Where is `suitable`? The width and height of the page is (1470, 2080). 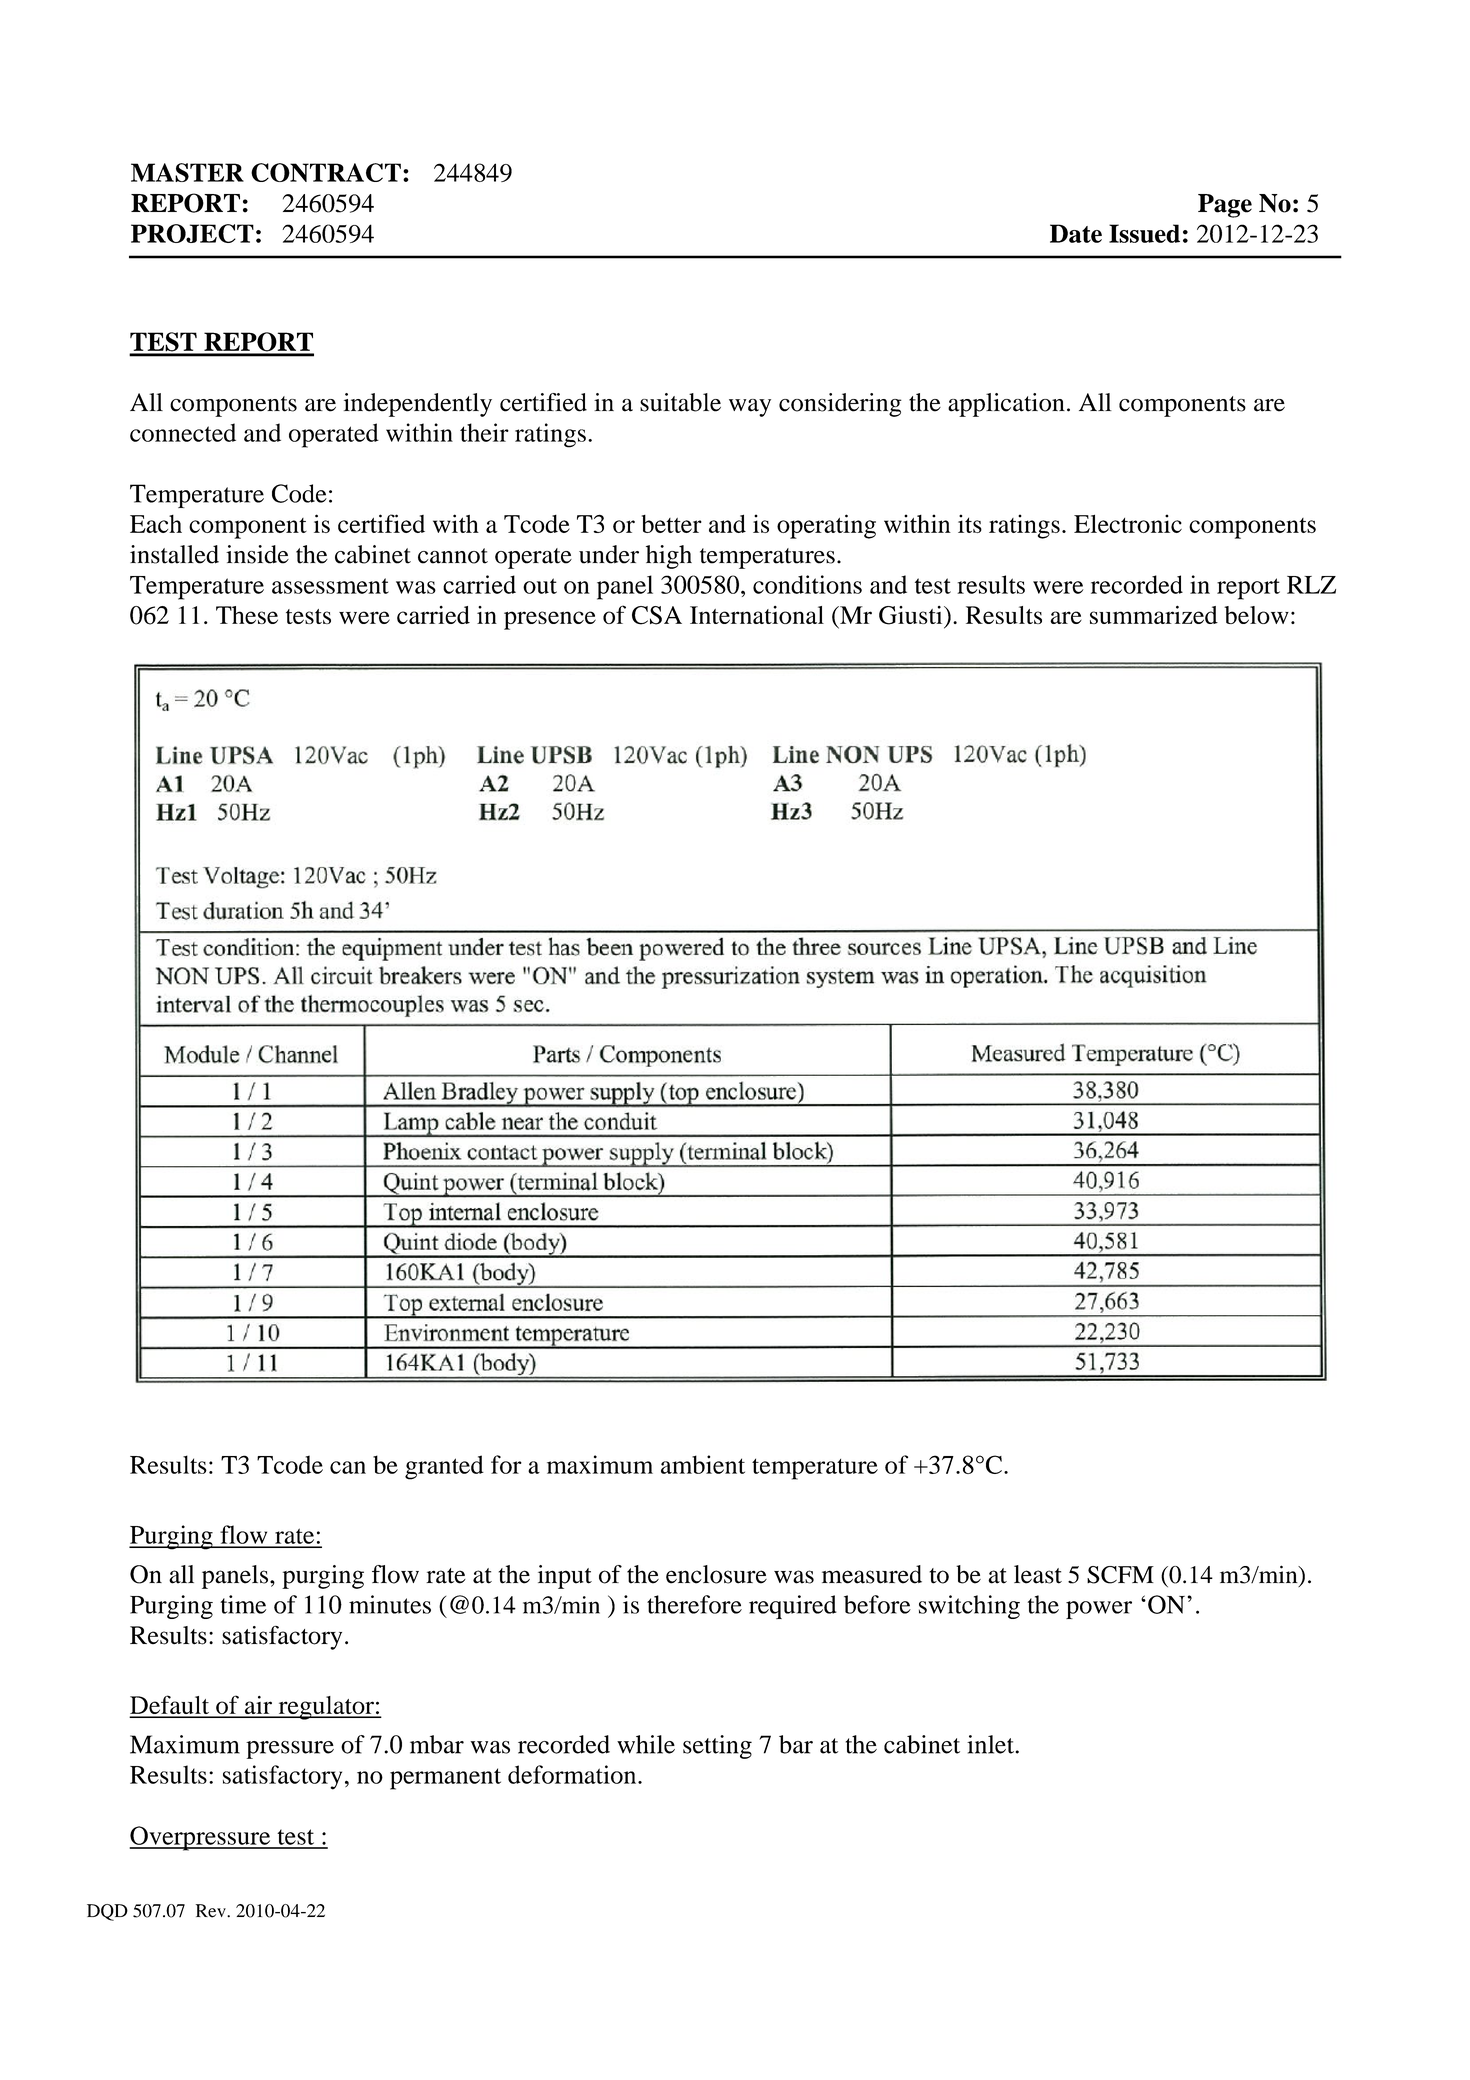
suitable is located at coordinates (680, 402).
